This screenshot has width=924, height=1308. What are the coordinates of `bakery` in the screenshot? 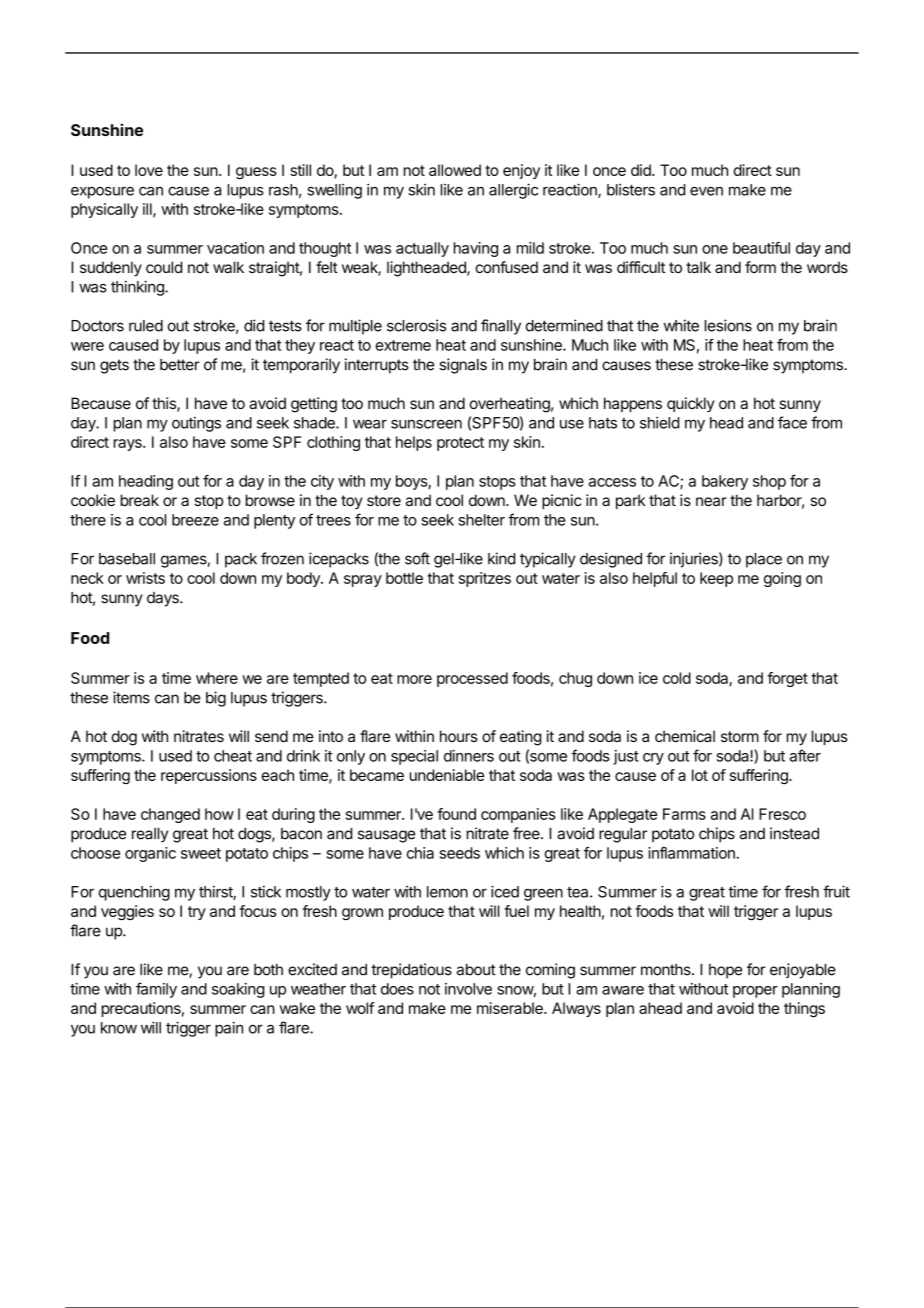 It's located at (725, 482).
